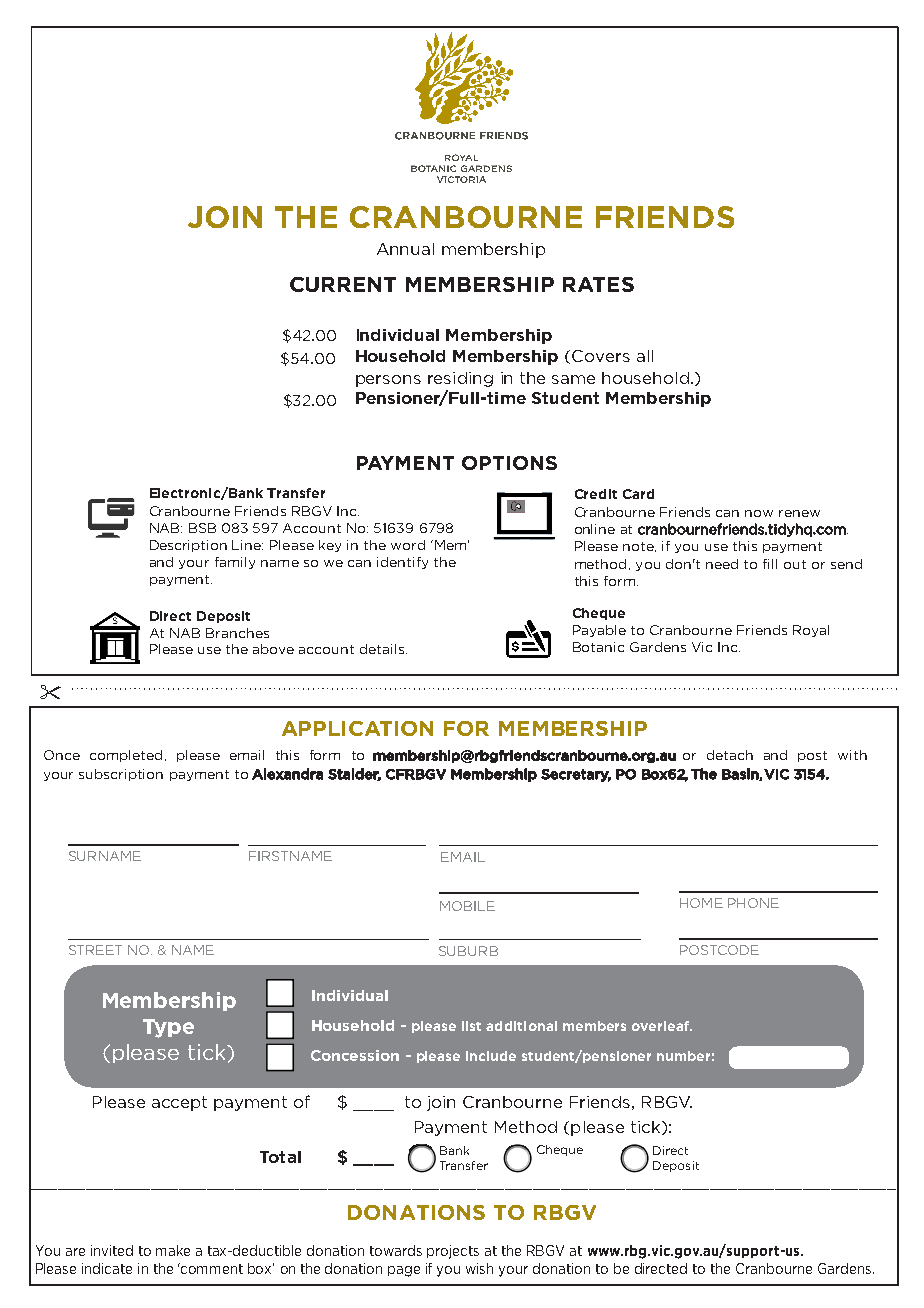 The image size is (924, 1308). Describe the element at coordinates (188, 546) in the screenshot. I see `Description` at that location.
